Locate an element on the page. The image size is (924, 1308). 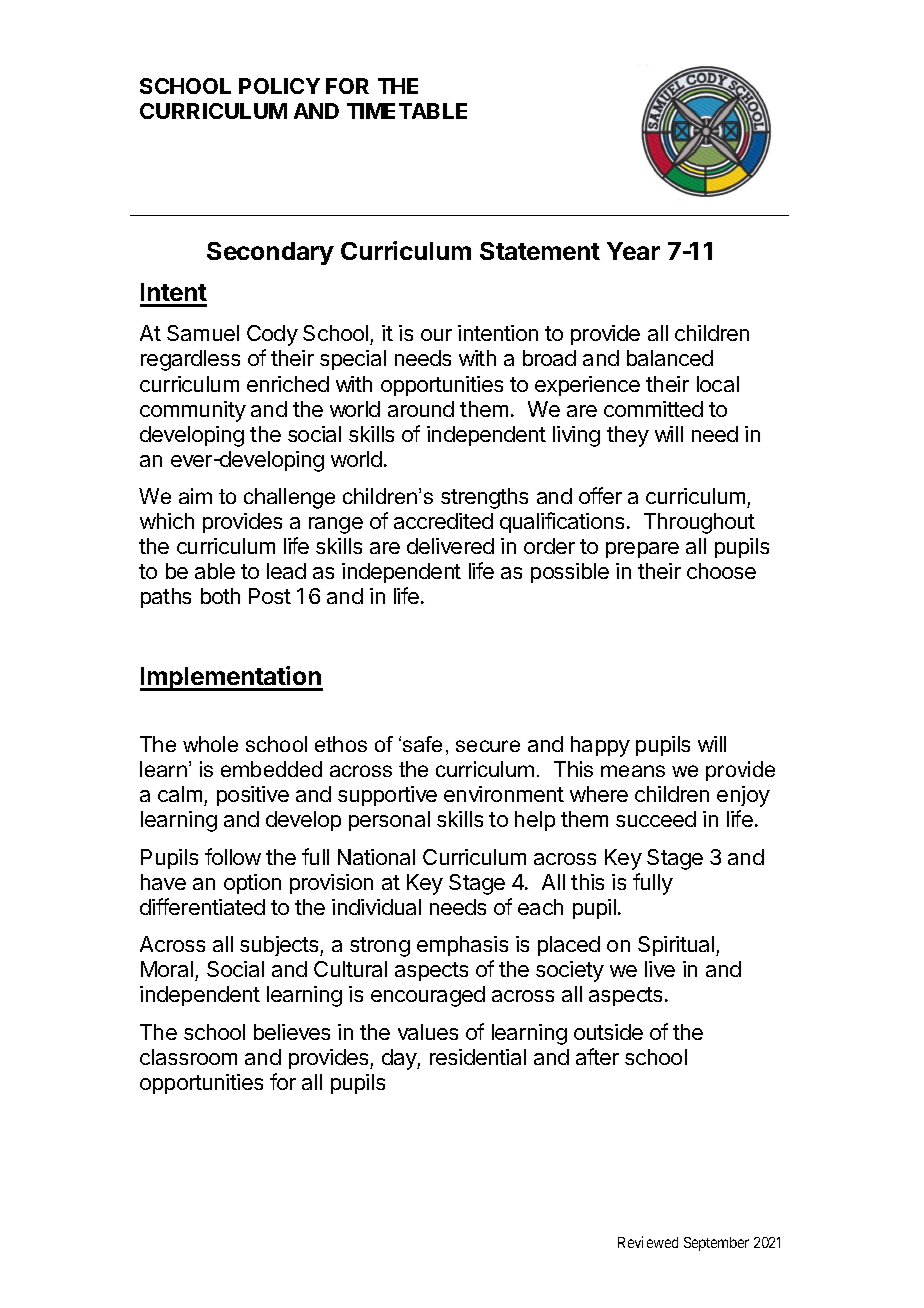
safe is located at coordinates (422, 744).
